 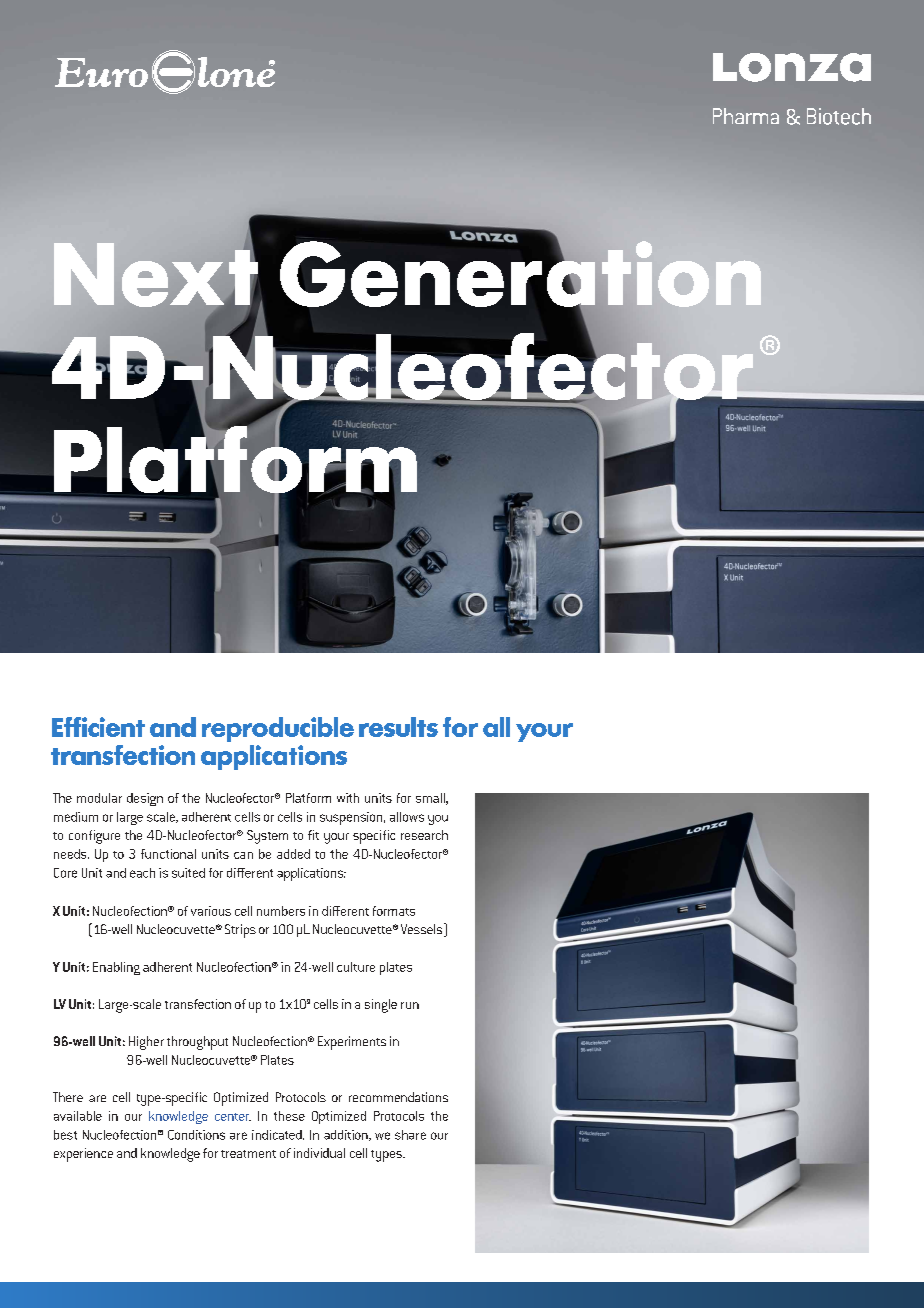 I want to click on configure, so click(x=94, y=837).
